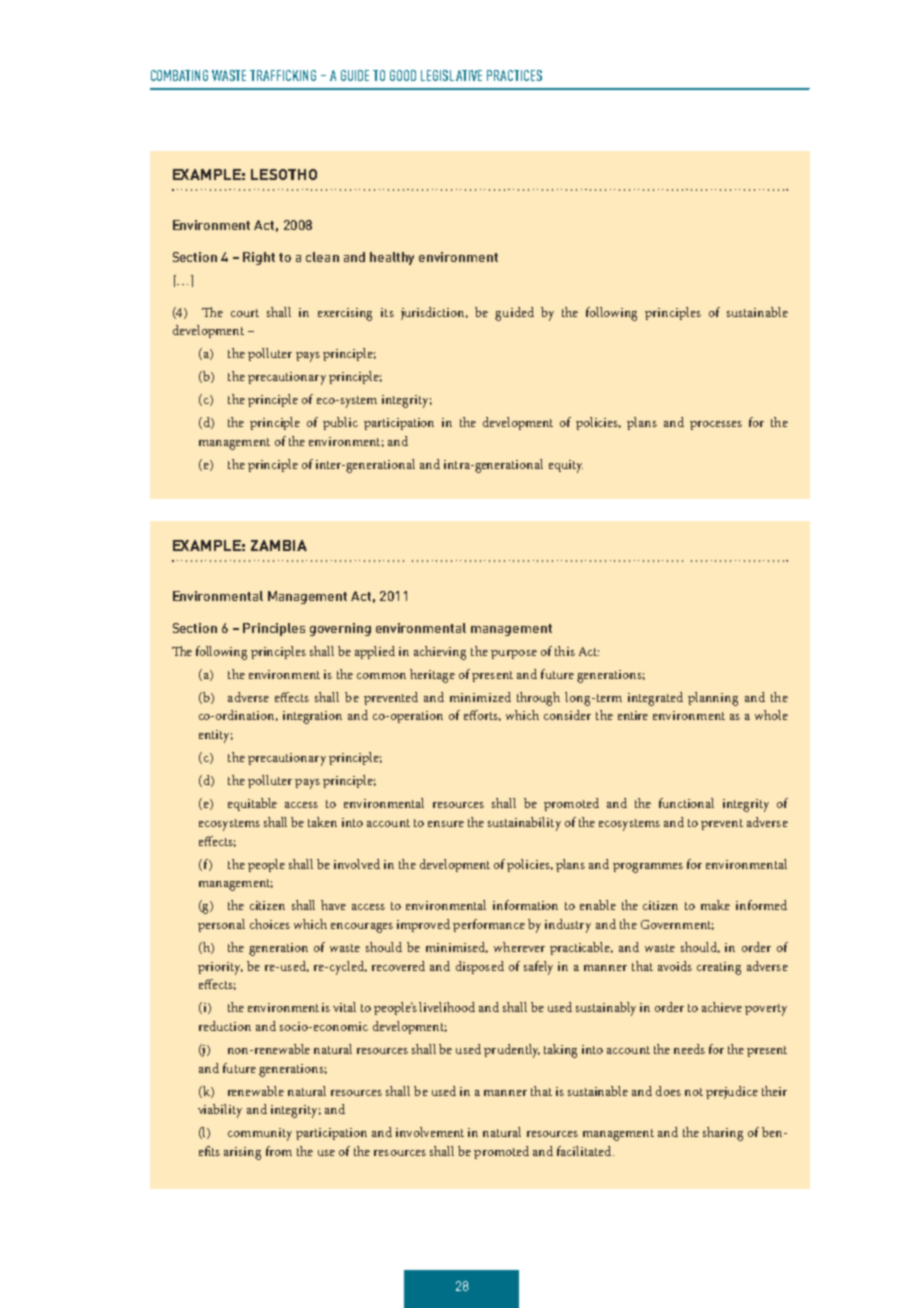 Image resolution: width=924 pixels, height=1308 pixels. Describe the element at coordinates (713, 699) in the screenshot. I see `planning` at that location.
